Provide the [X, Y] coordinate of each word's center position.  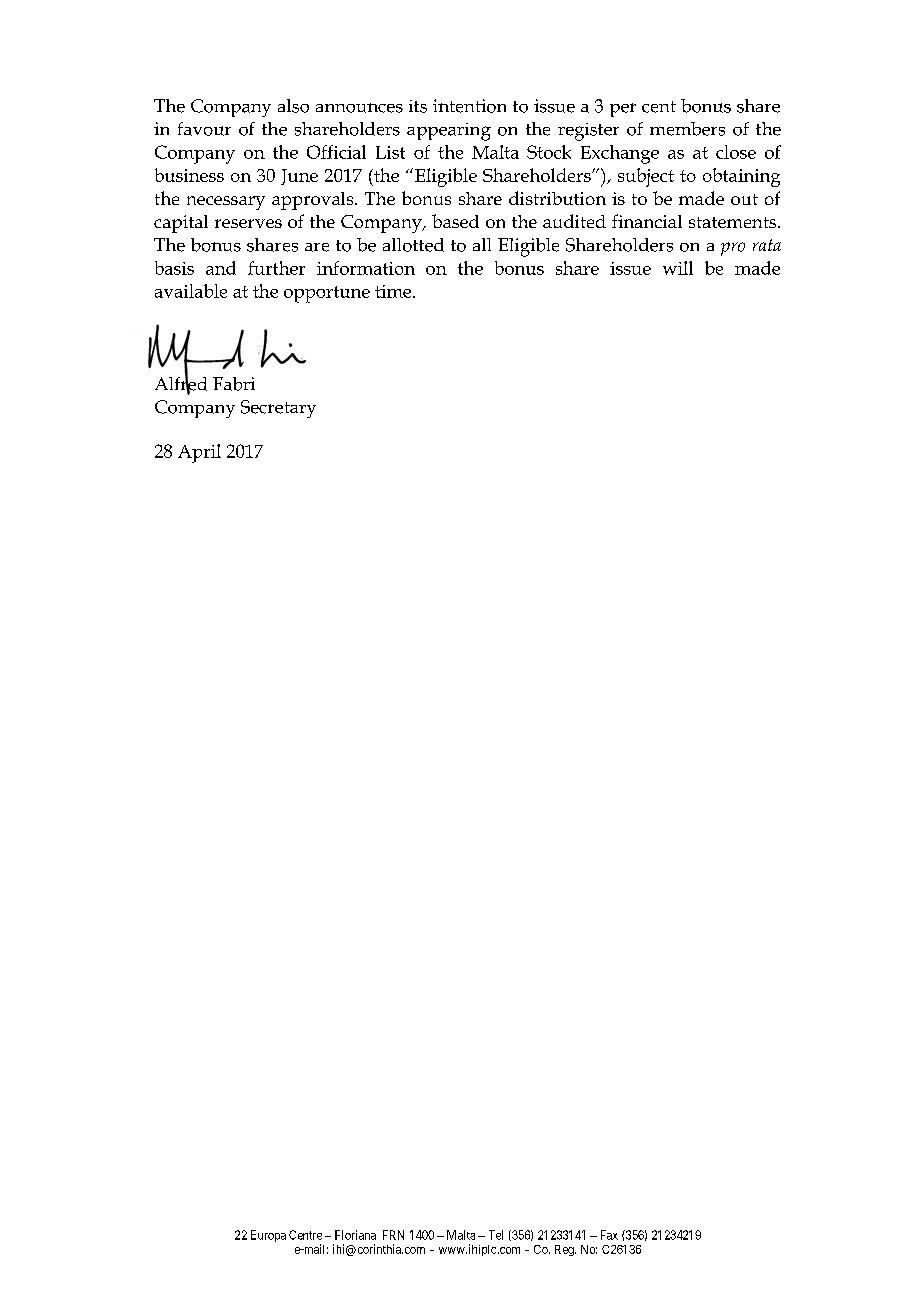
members [687, 129]
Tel [496, 1235]
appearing [449, 132]
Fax [609, 1235]
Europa [268, 1236]
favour [204, 129]
